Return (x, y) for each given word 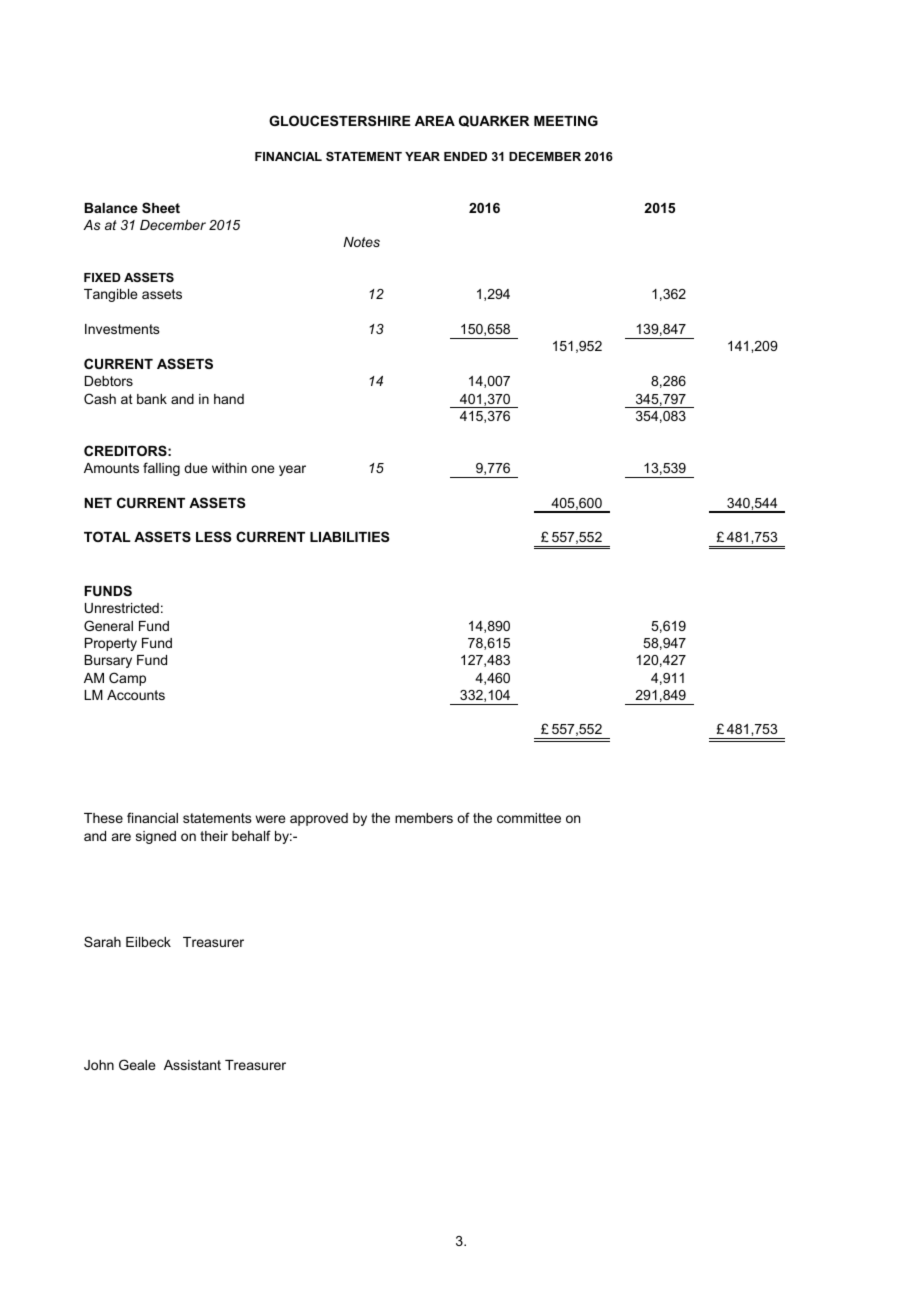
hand (229, 399)
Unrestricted (122, 608)
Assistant (192, 1065)
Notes (361, 242)
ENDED (465, 156)
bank (152, 399)
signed (156, 837)
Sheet (161, 207)
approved (319, 819)
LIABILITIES (349, 536)
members (424, 818)
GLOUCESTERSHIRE (340, 120)
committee (529, 818)
